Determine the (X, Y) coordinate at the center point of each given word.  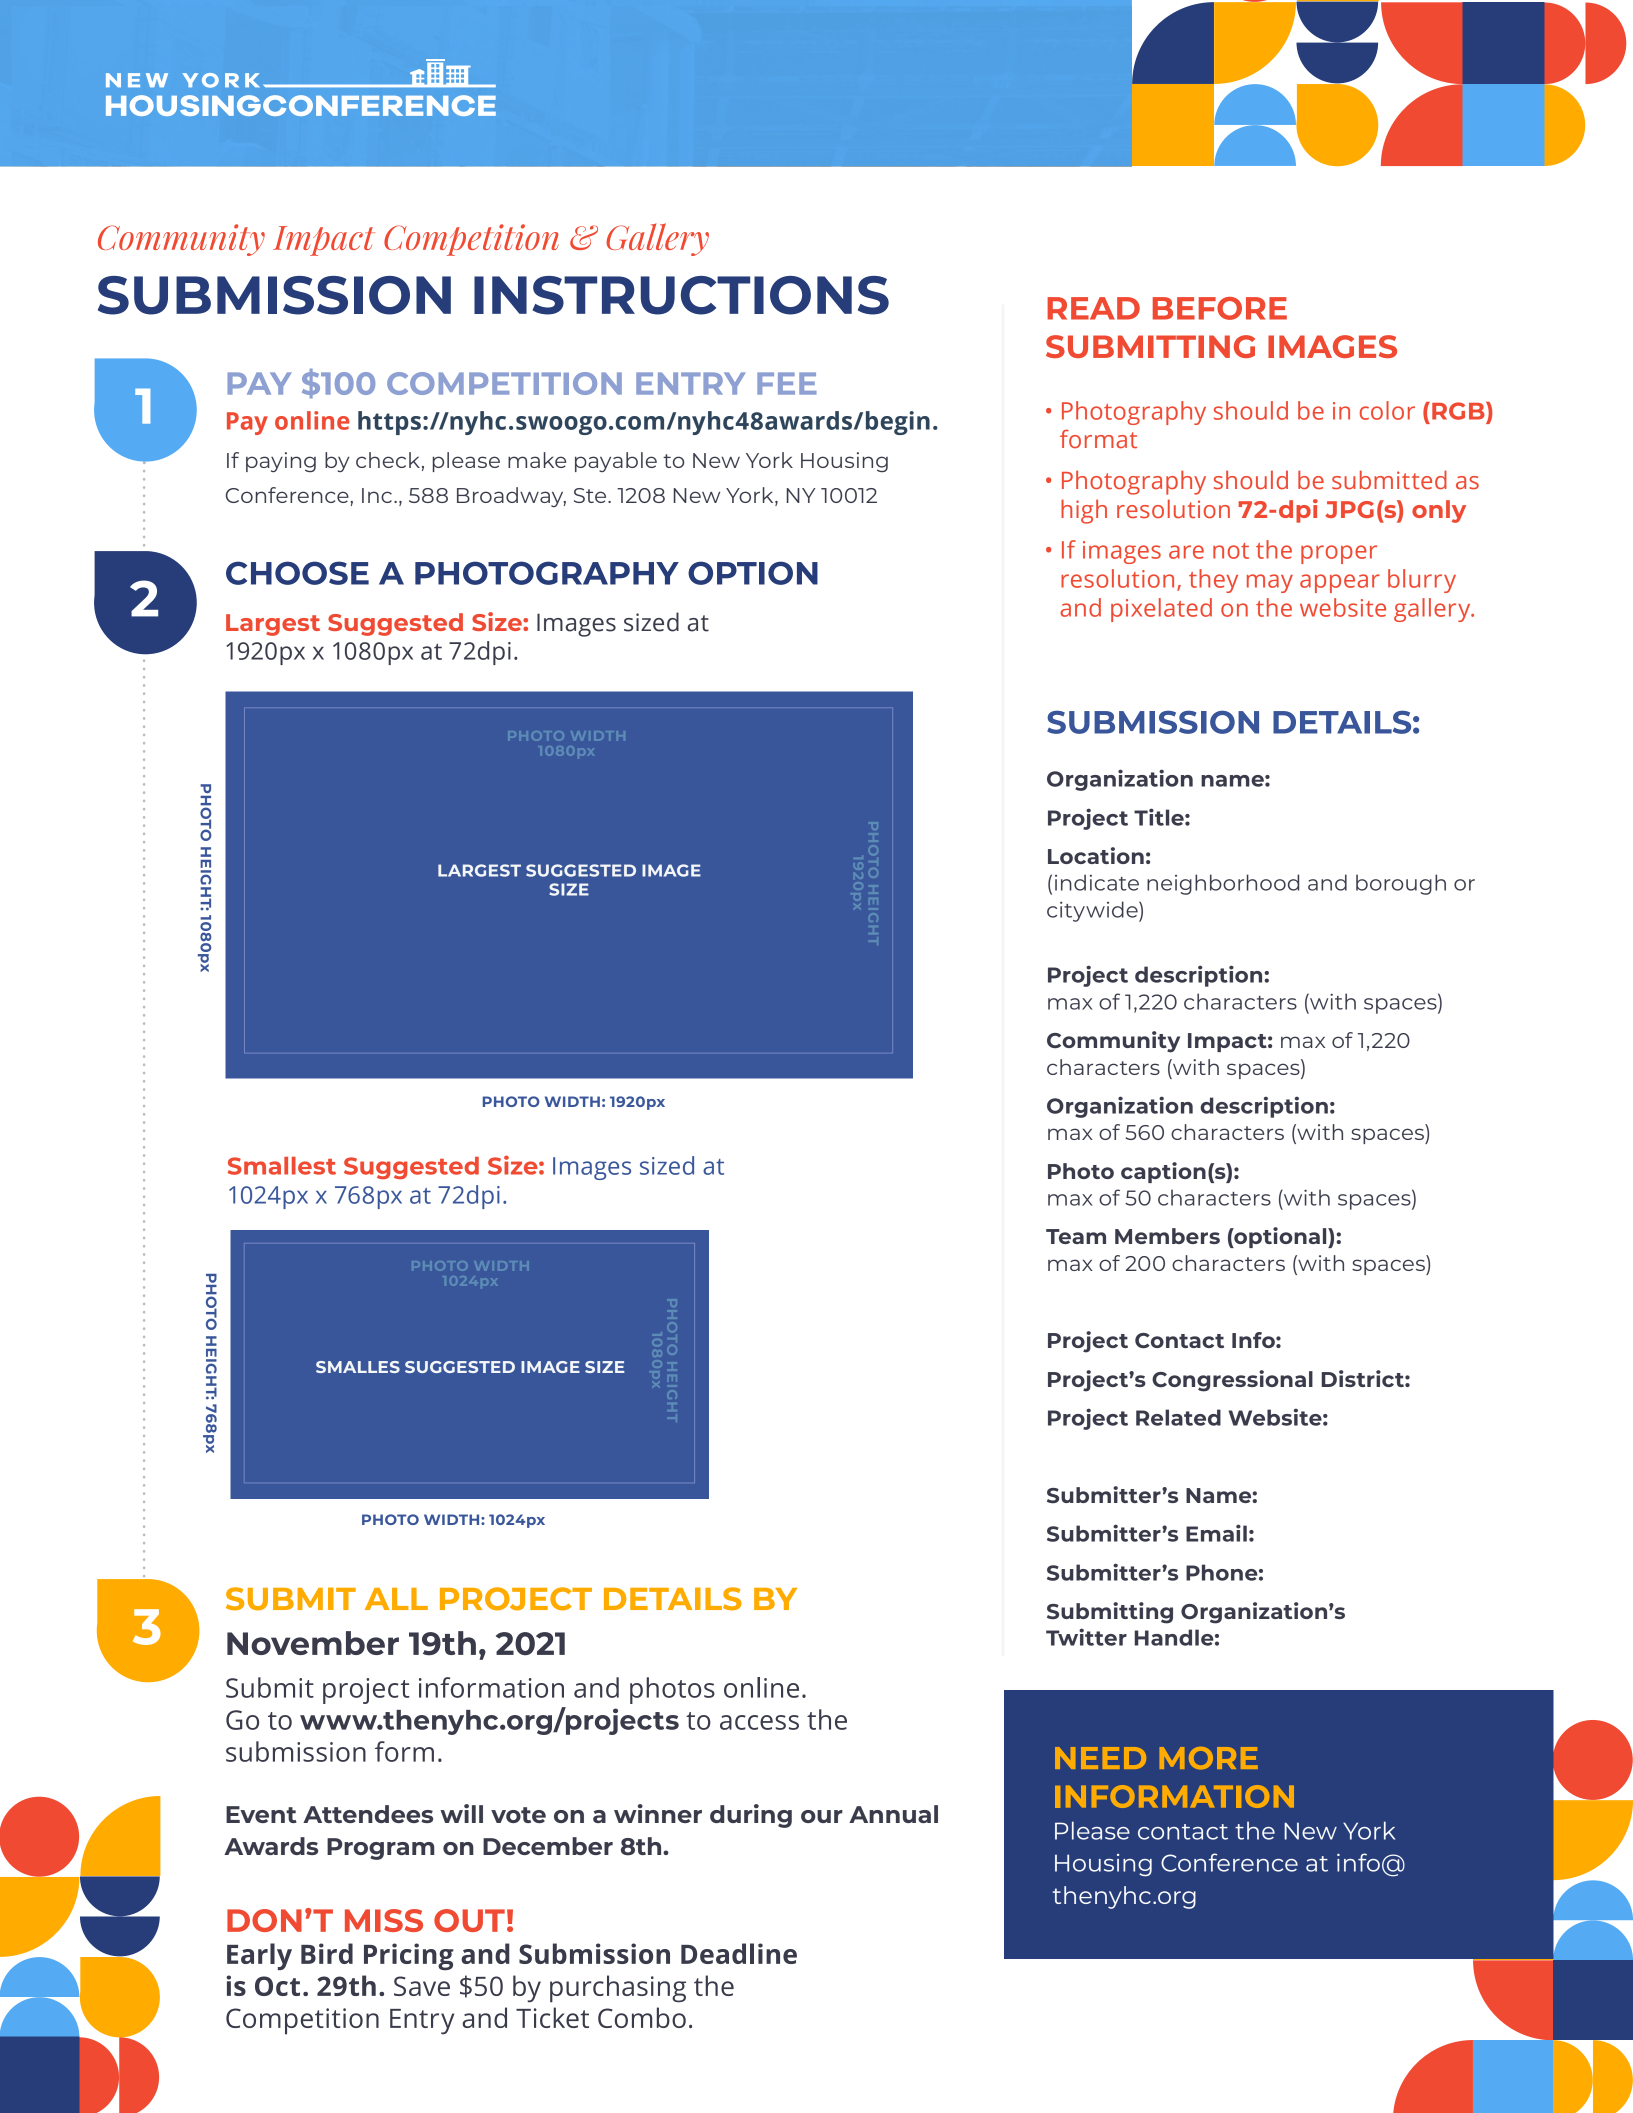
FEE (787, 383)
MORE (1209, 1758)
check (388, 460)
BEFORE (1220, 308)
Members (1167, 1236)
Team (1076, 1236)
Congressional (1232, 1381)
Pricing (409, 1956)
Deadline (739, 1953)
